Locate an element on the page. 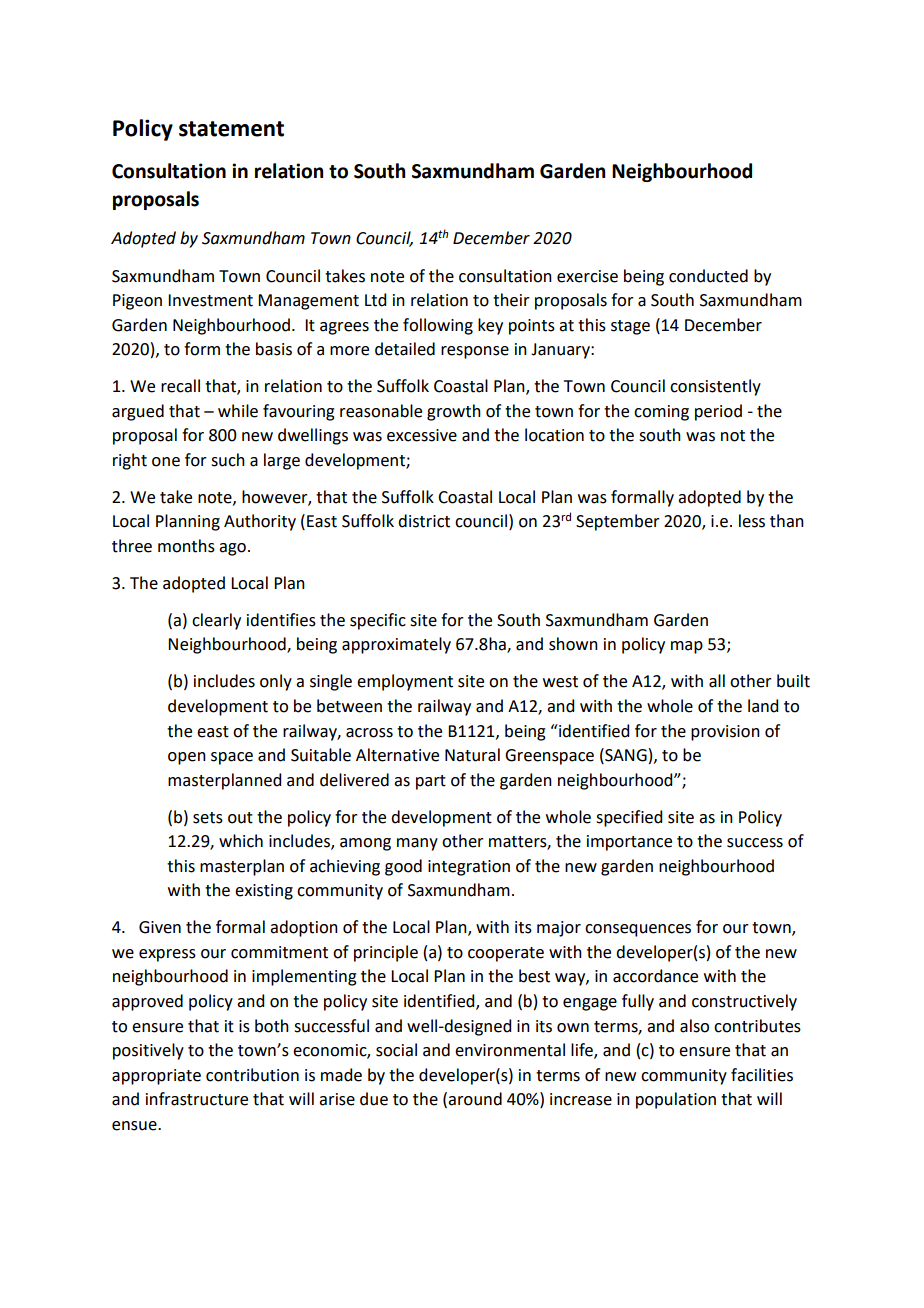 The image size is (924, 1308). environmental is located at coordinates (510, 1050).
